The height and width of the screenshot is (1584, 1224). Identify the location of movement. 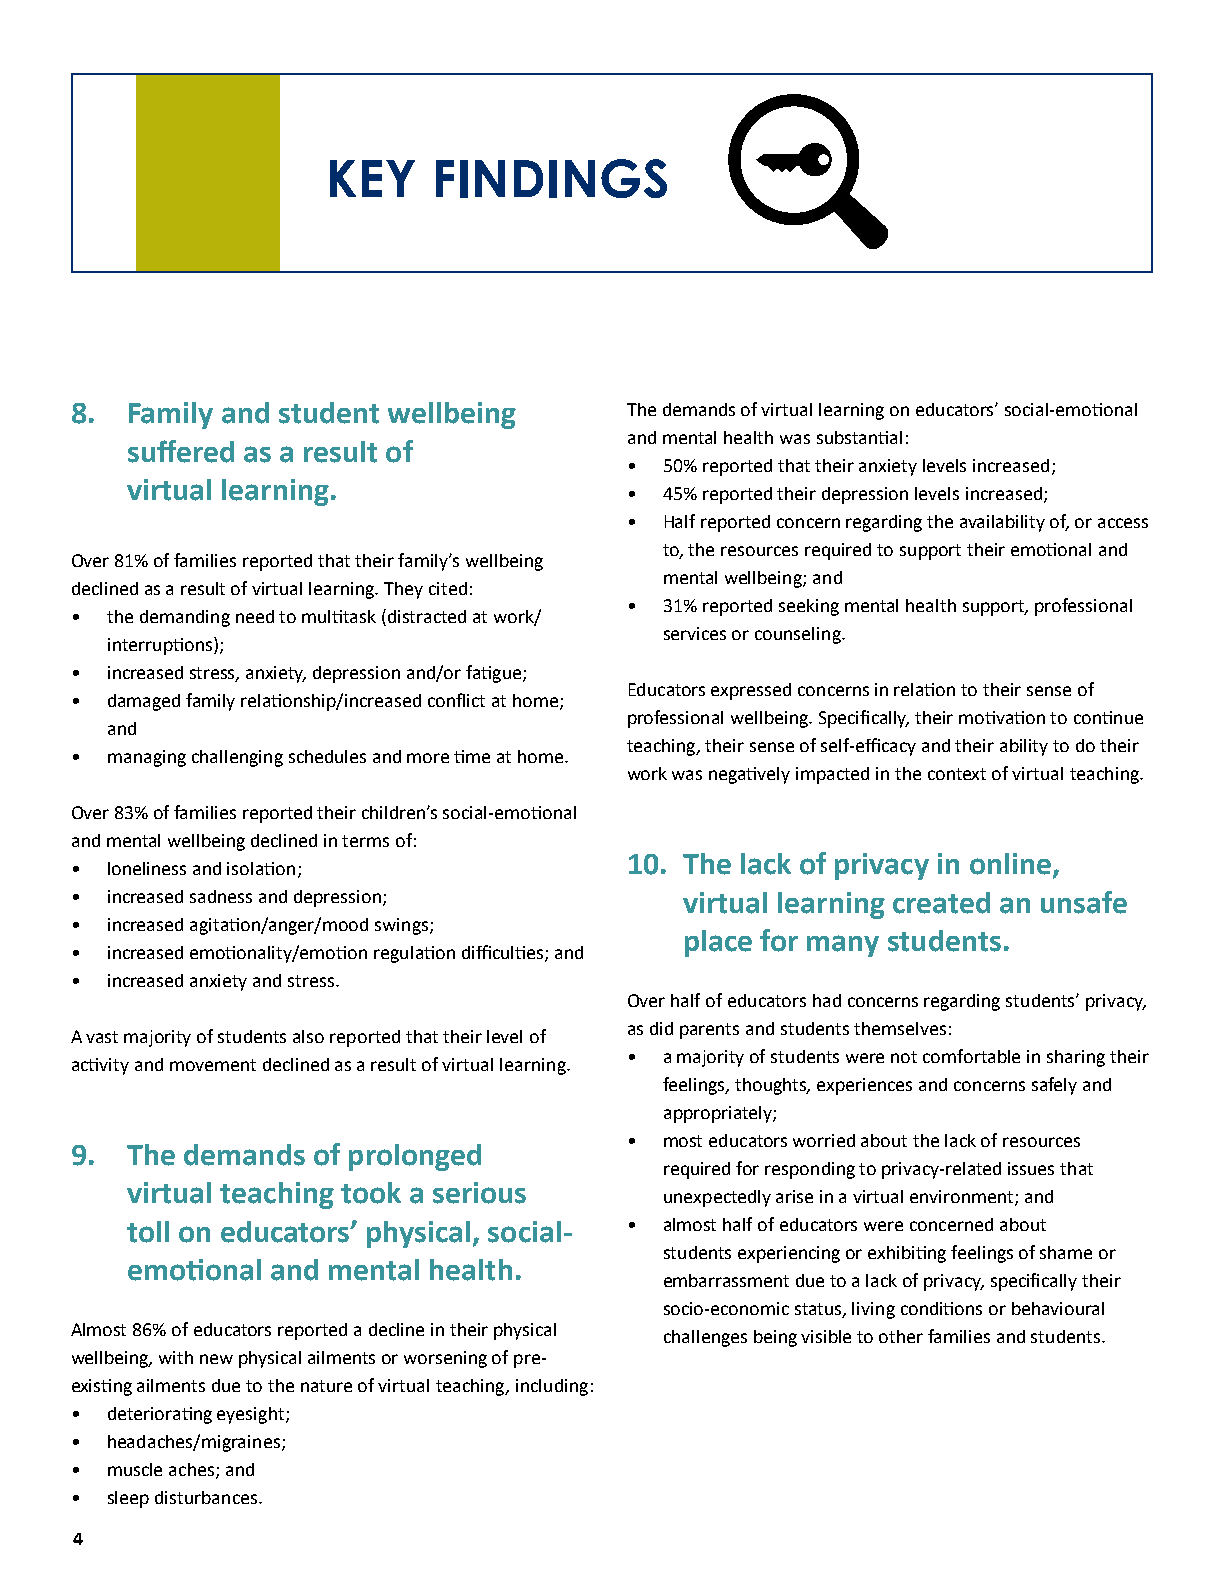
(213, 1065).
